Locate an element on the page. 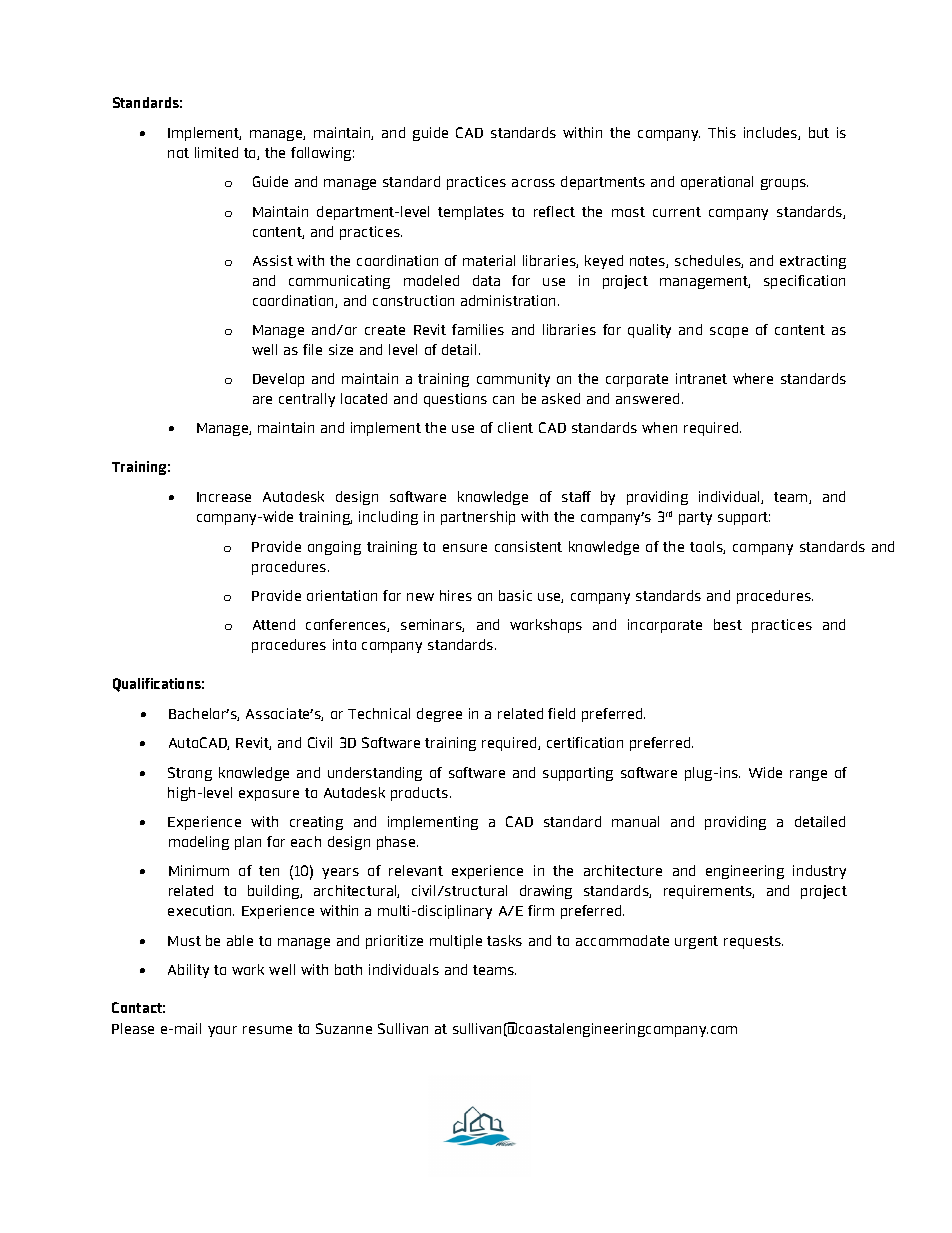 The width and height of the document is (952, 1233). Attend is located at coordinates (274, 624).
